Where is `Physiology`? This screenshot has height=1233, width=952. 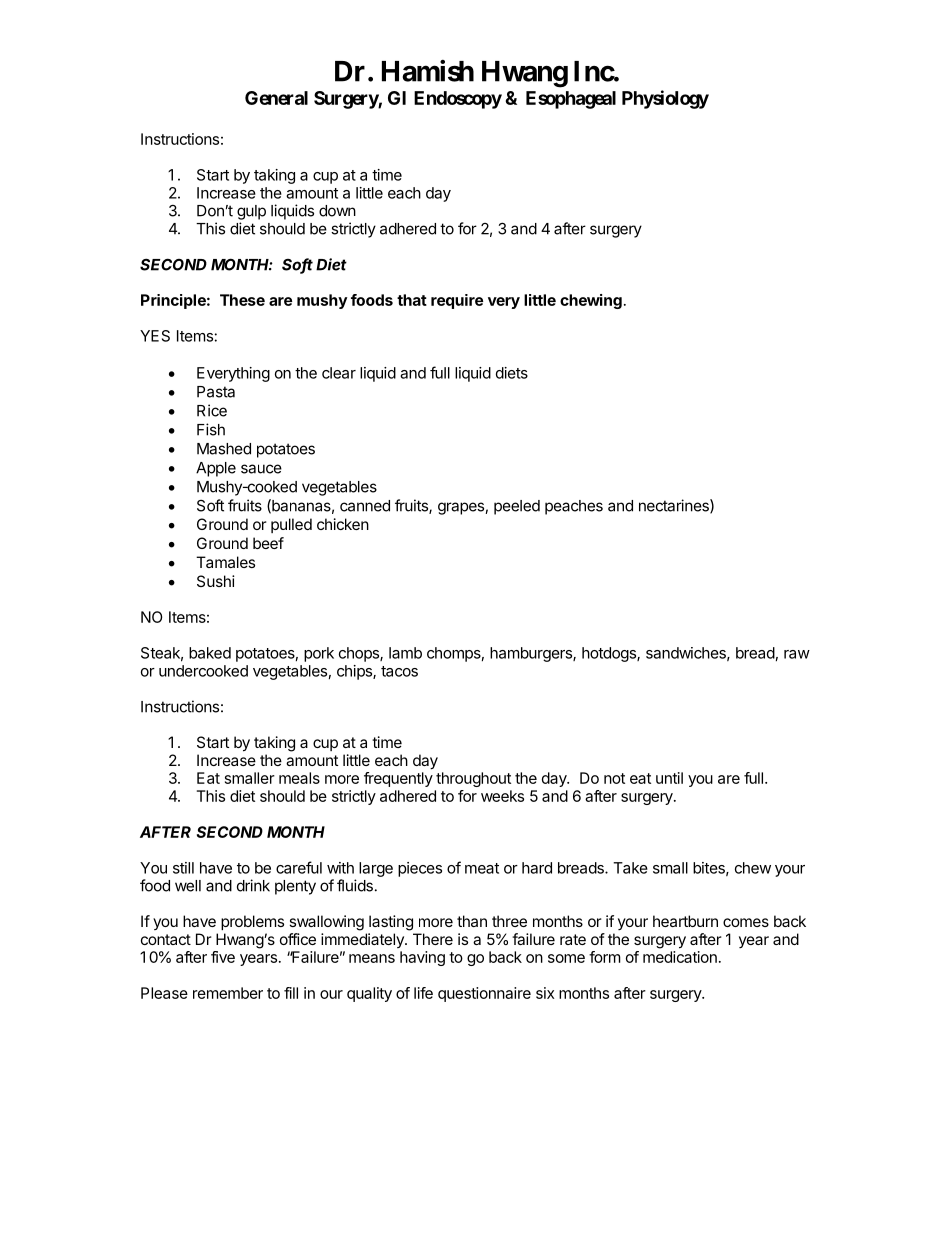 Physiology is located at coordinates (665, 99).
